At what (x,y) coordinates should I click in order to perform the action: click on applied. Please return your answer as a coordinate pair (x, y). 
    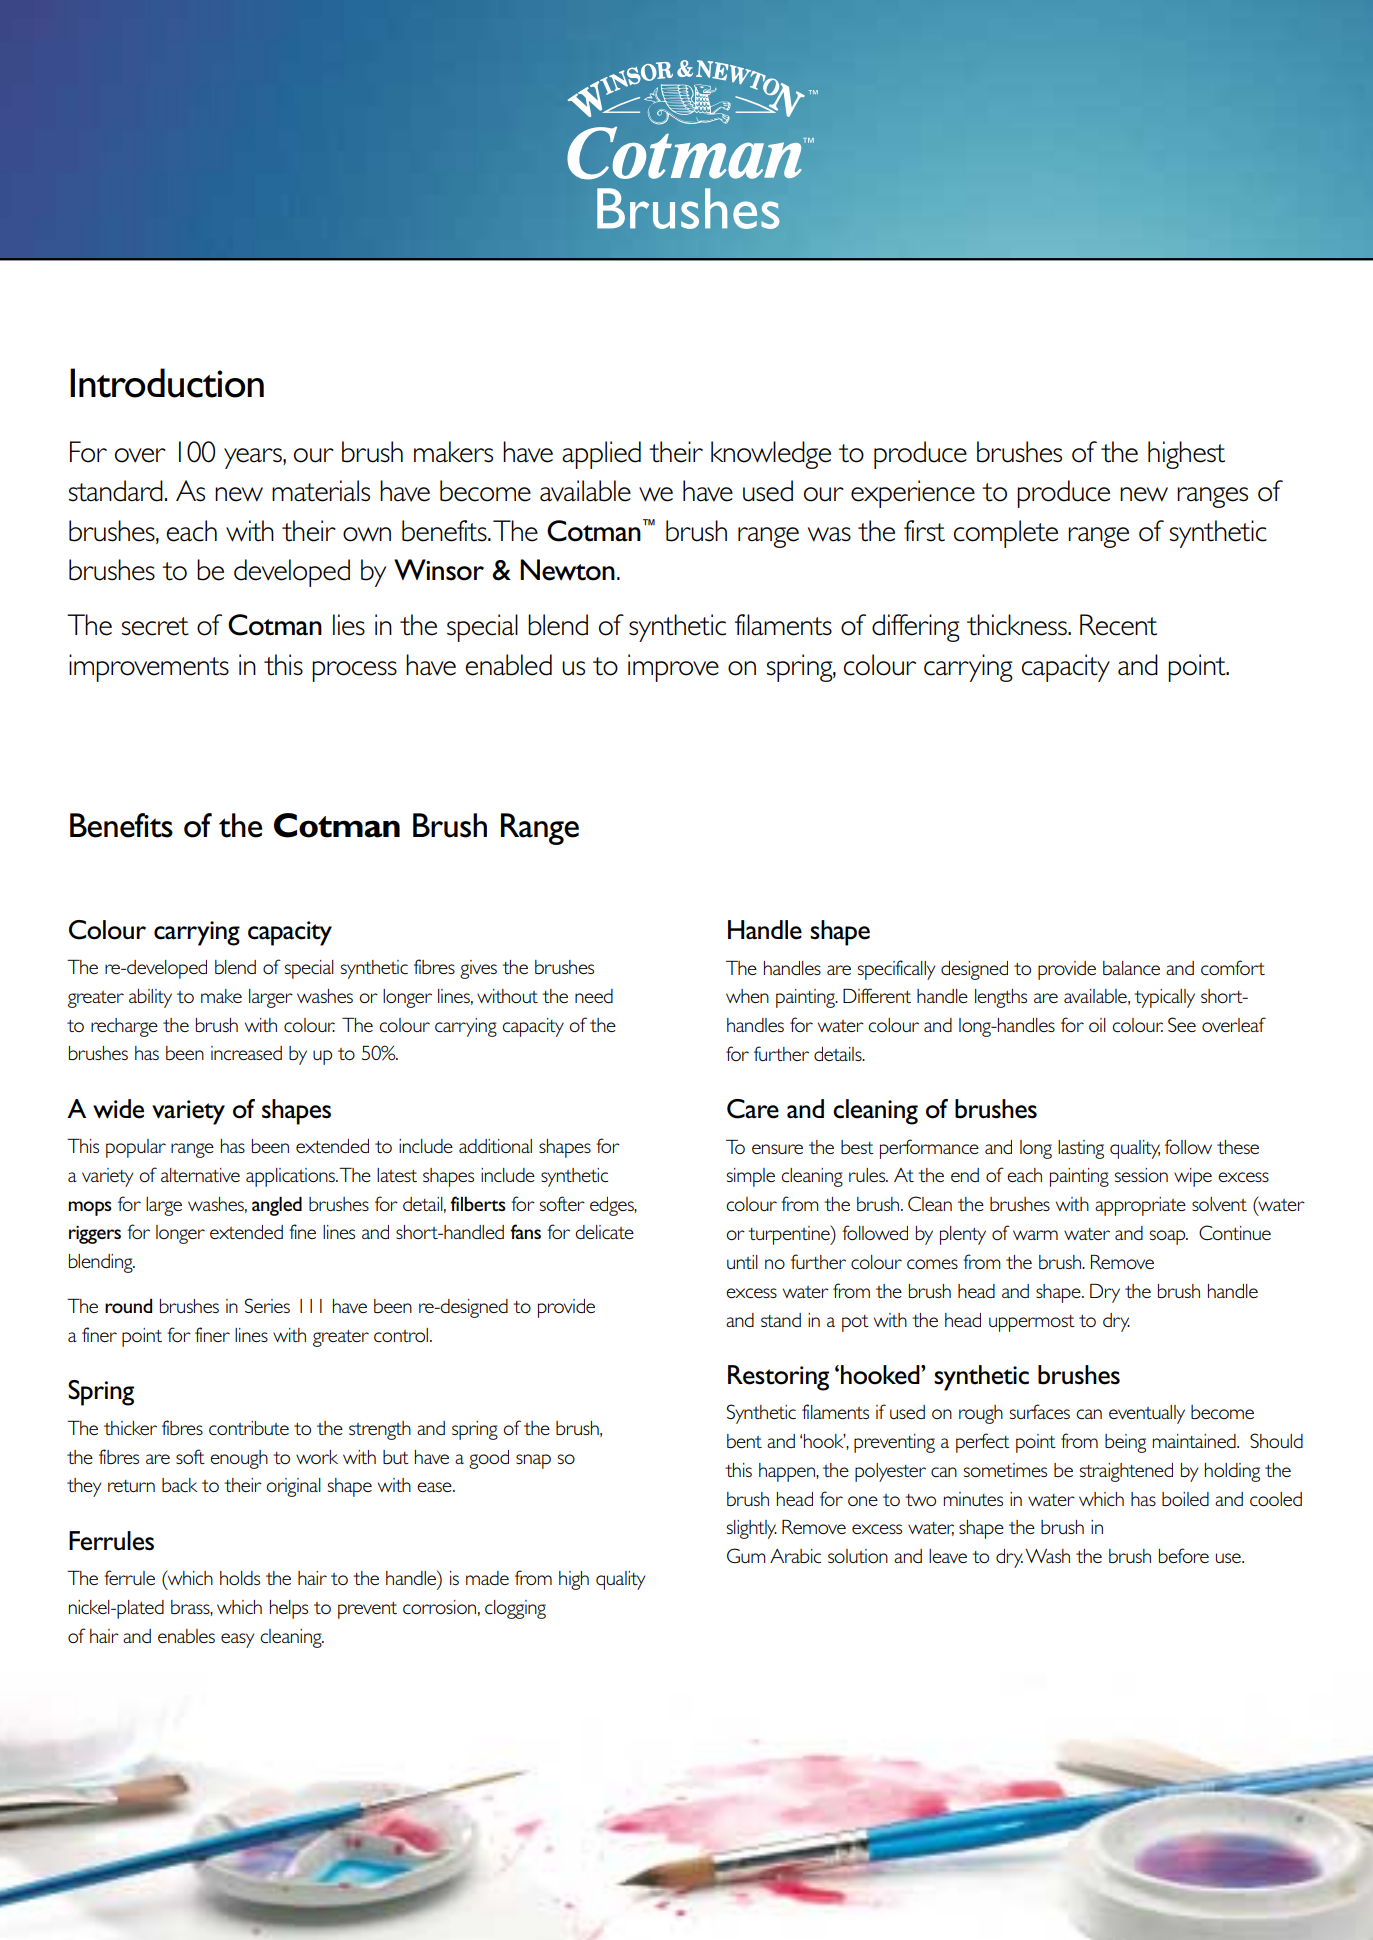
    Looking at the image, I should click on (601, 455).
